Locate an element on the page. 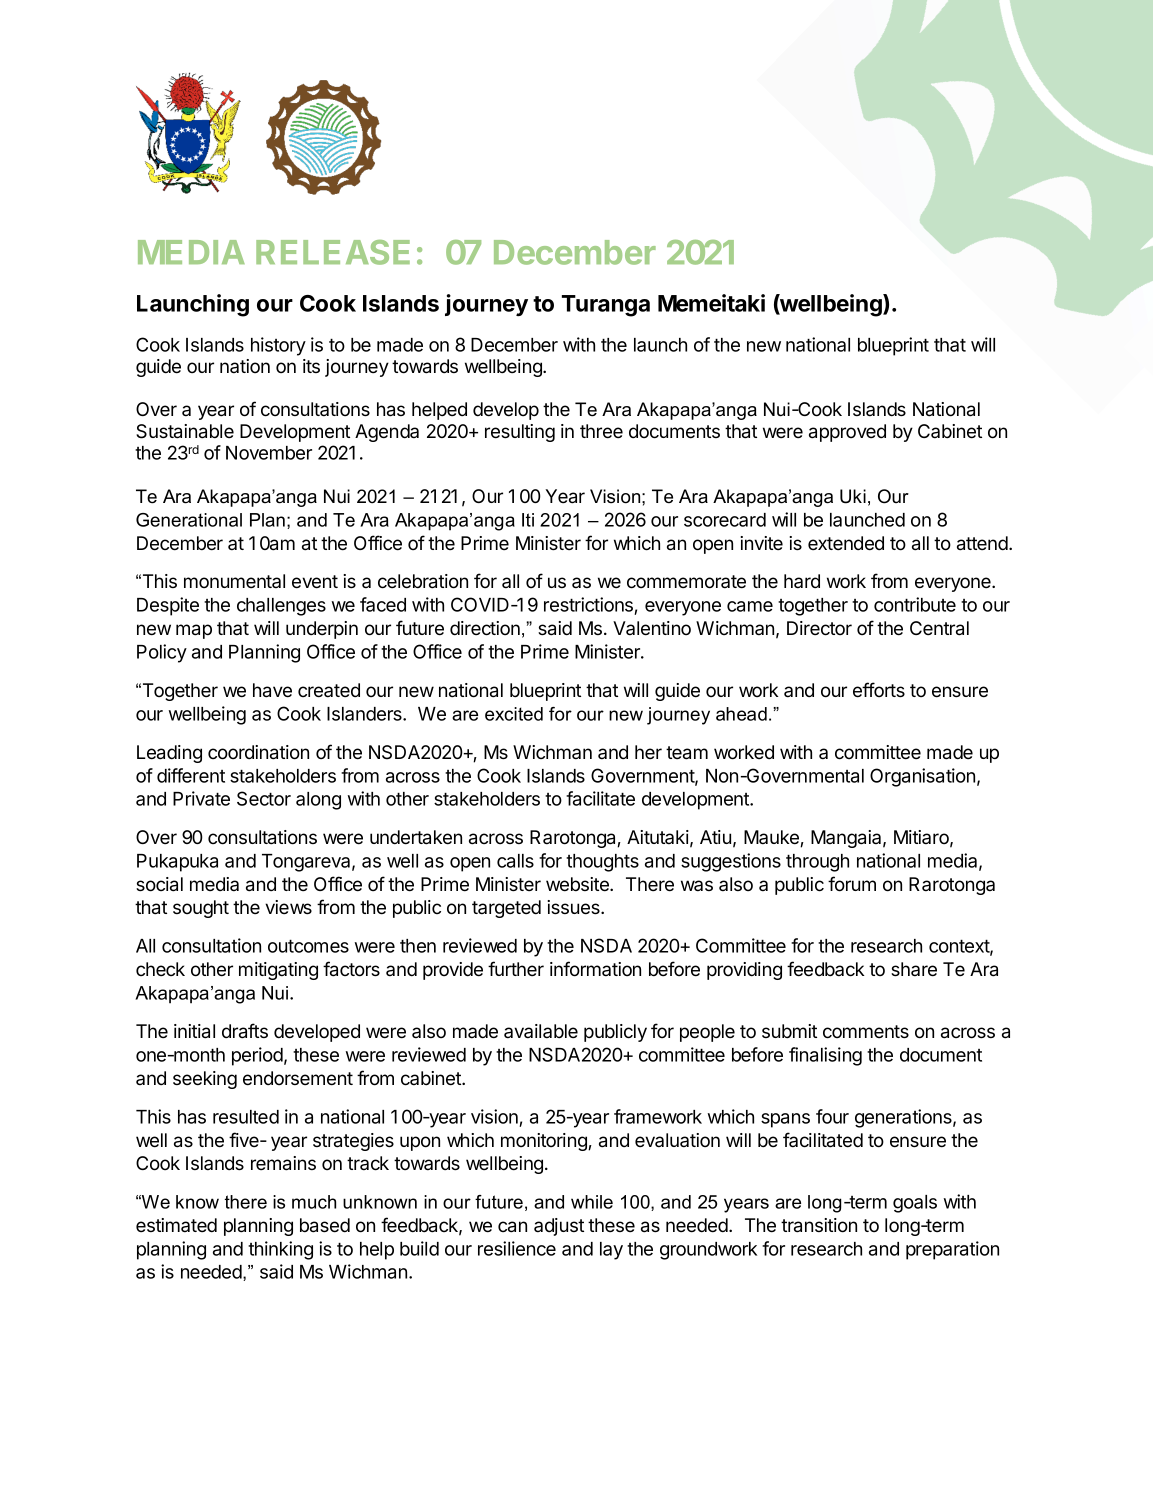  views is located at coordinates (288, 907).
